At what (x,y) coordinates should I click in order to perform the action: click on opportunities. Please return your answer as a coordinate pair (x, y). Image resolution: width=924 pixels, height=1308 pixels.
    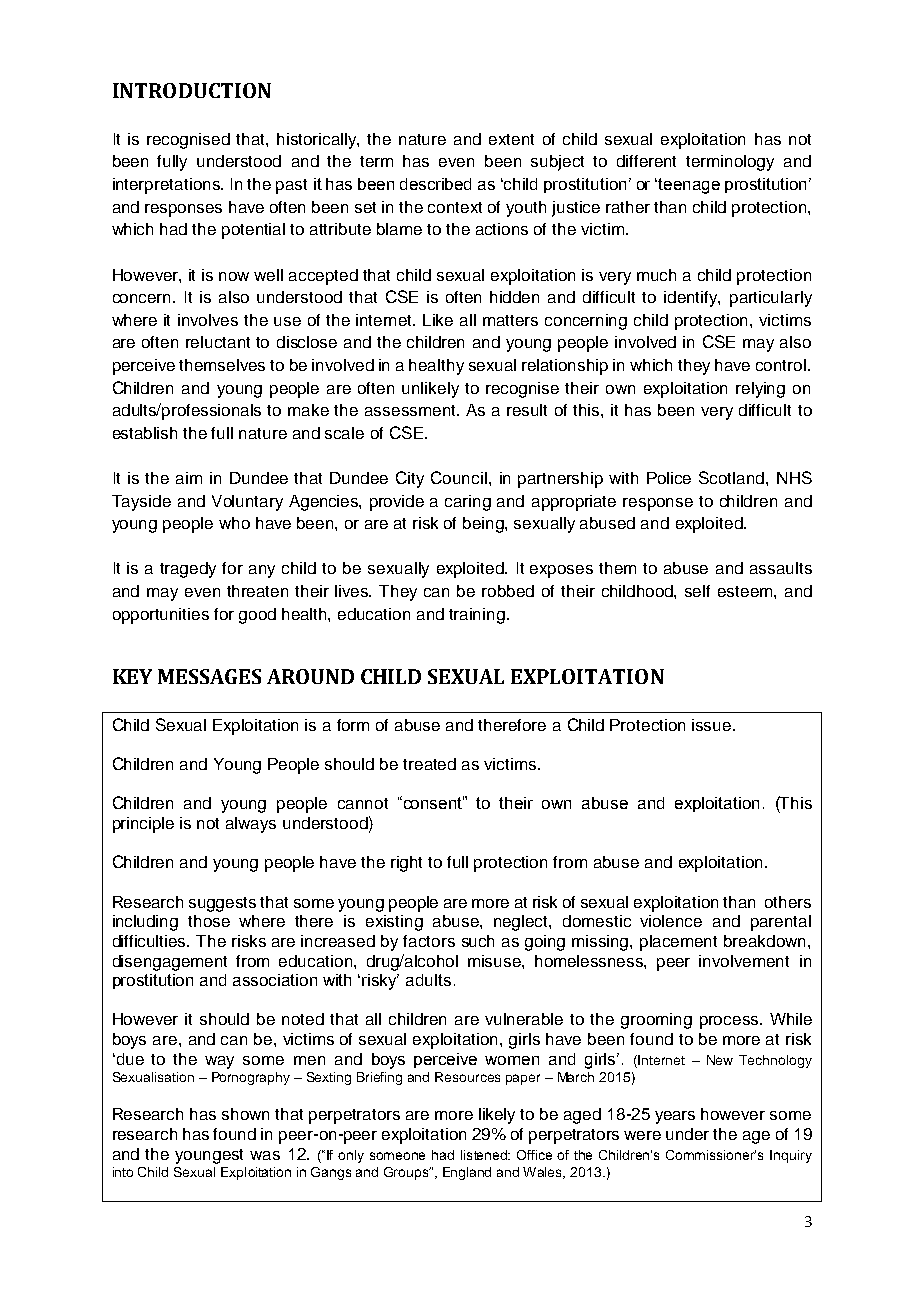
    Looking at the image, I should click on (161, 616).
